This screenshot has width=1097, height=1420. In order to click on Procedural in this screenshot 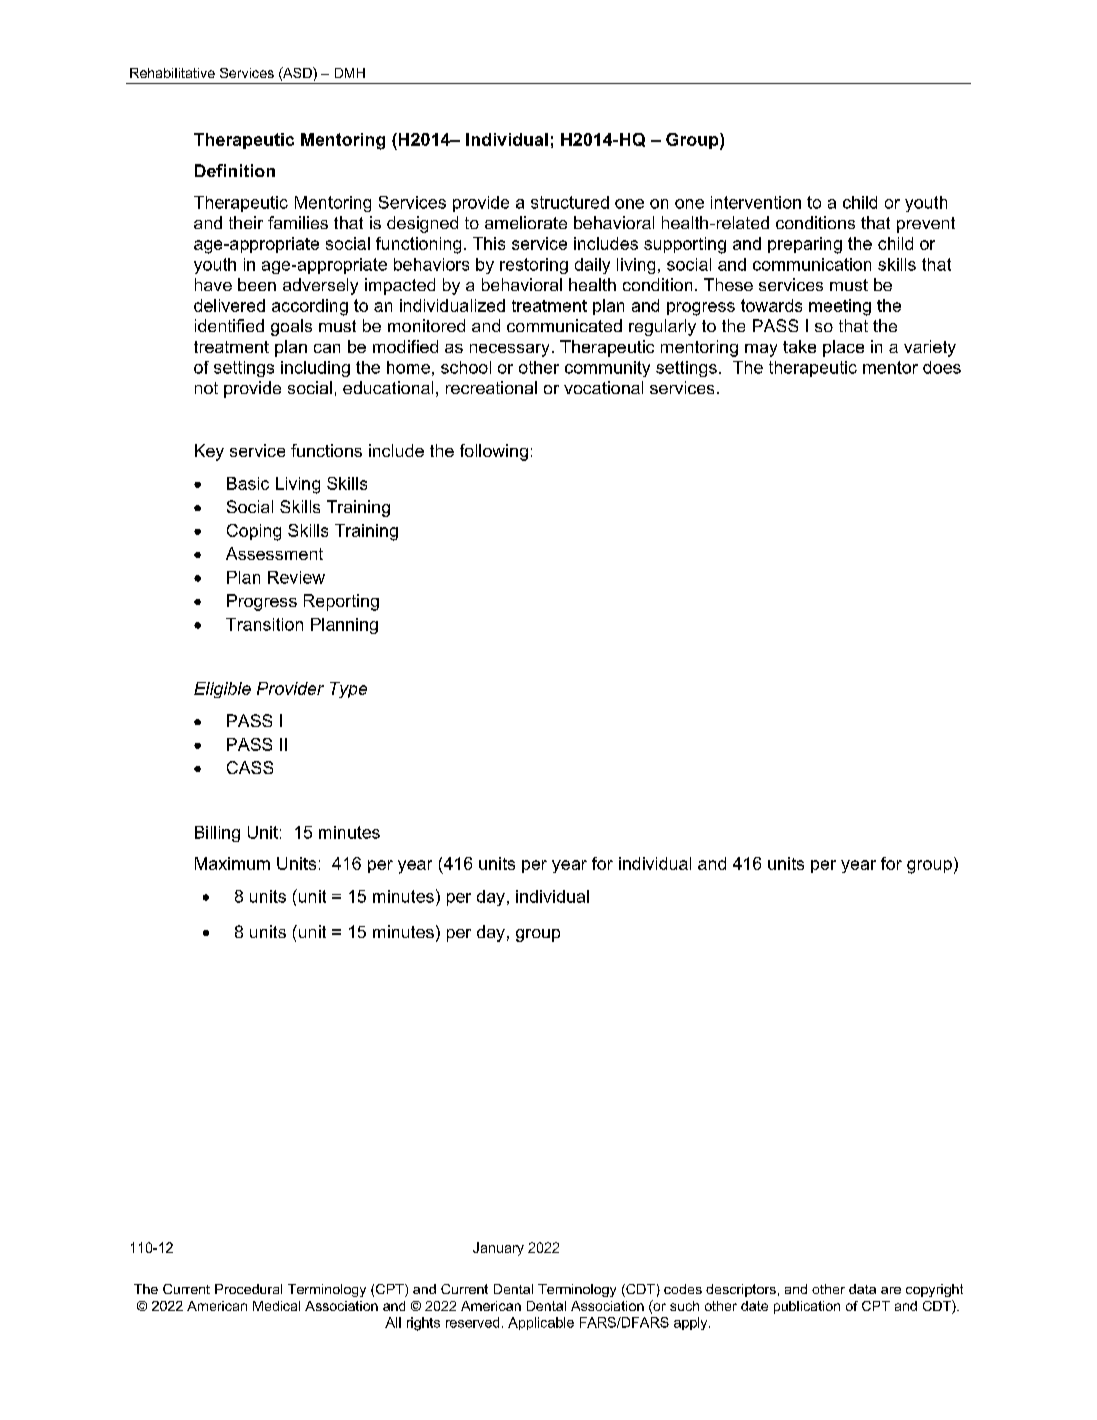, I will do `click(248, 1289)`.
